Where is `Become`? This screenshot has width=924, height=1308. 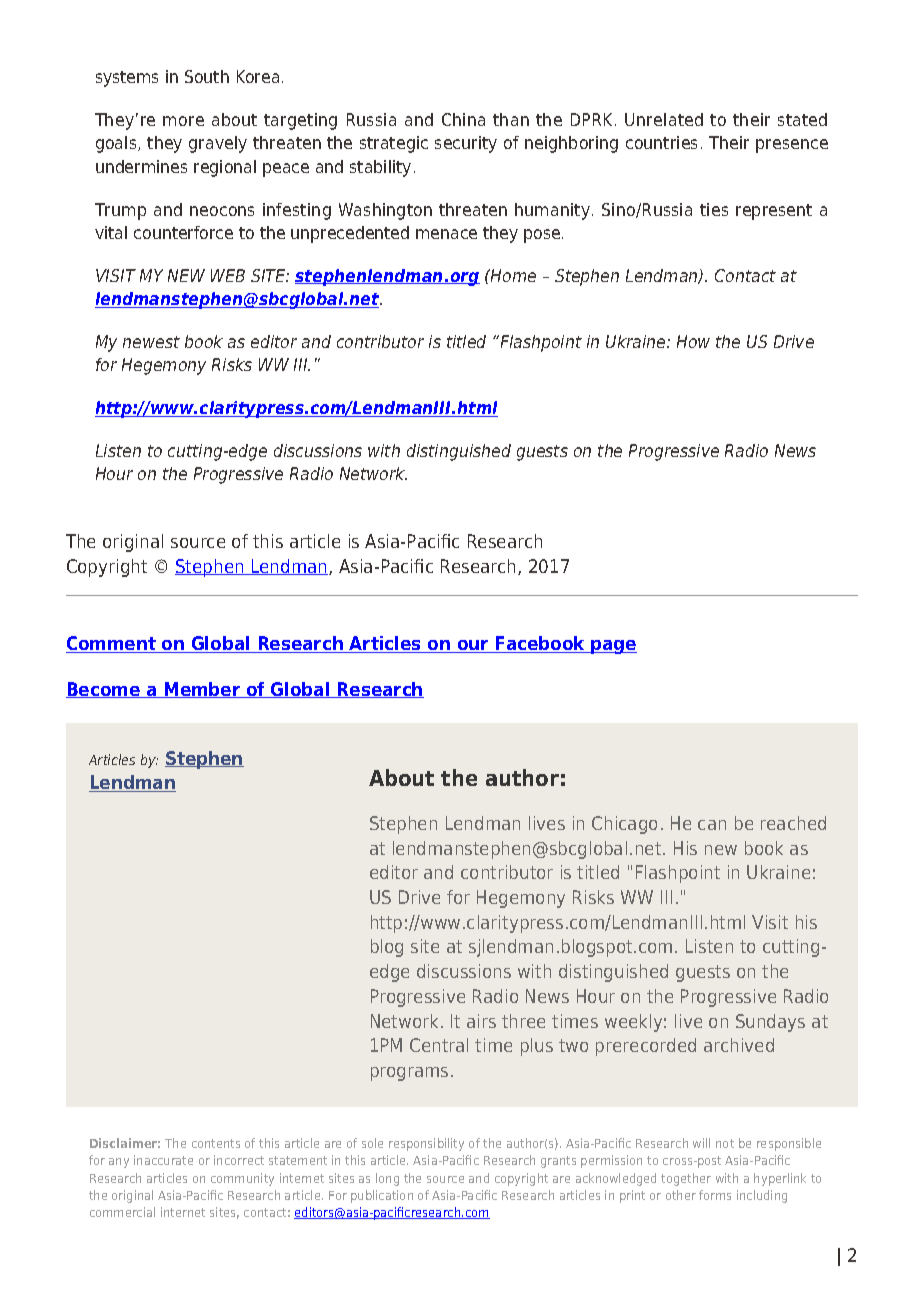
Become is located at coordinates (104, 690).
